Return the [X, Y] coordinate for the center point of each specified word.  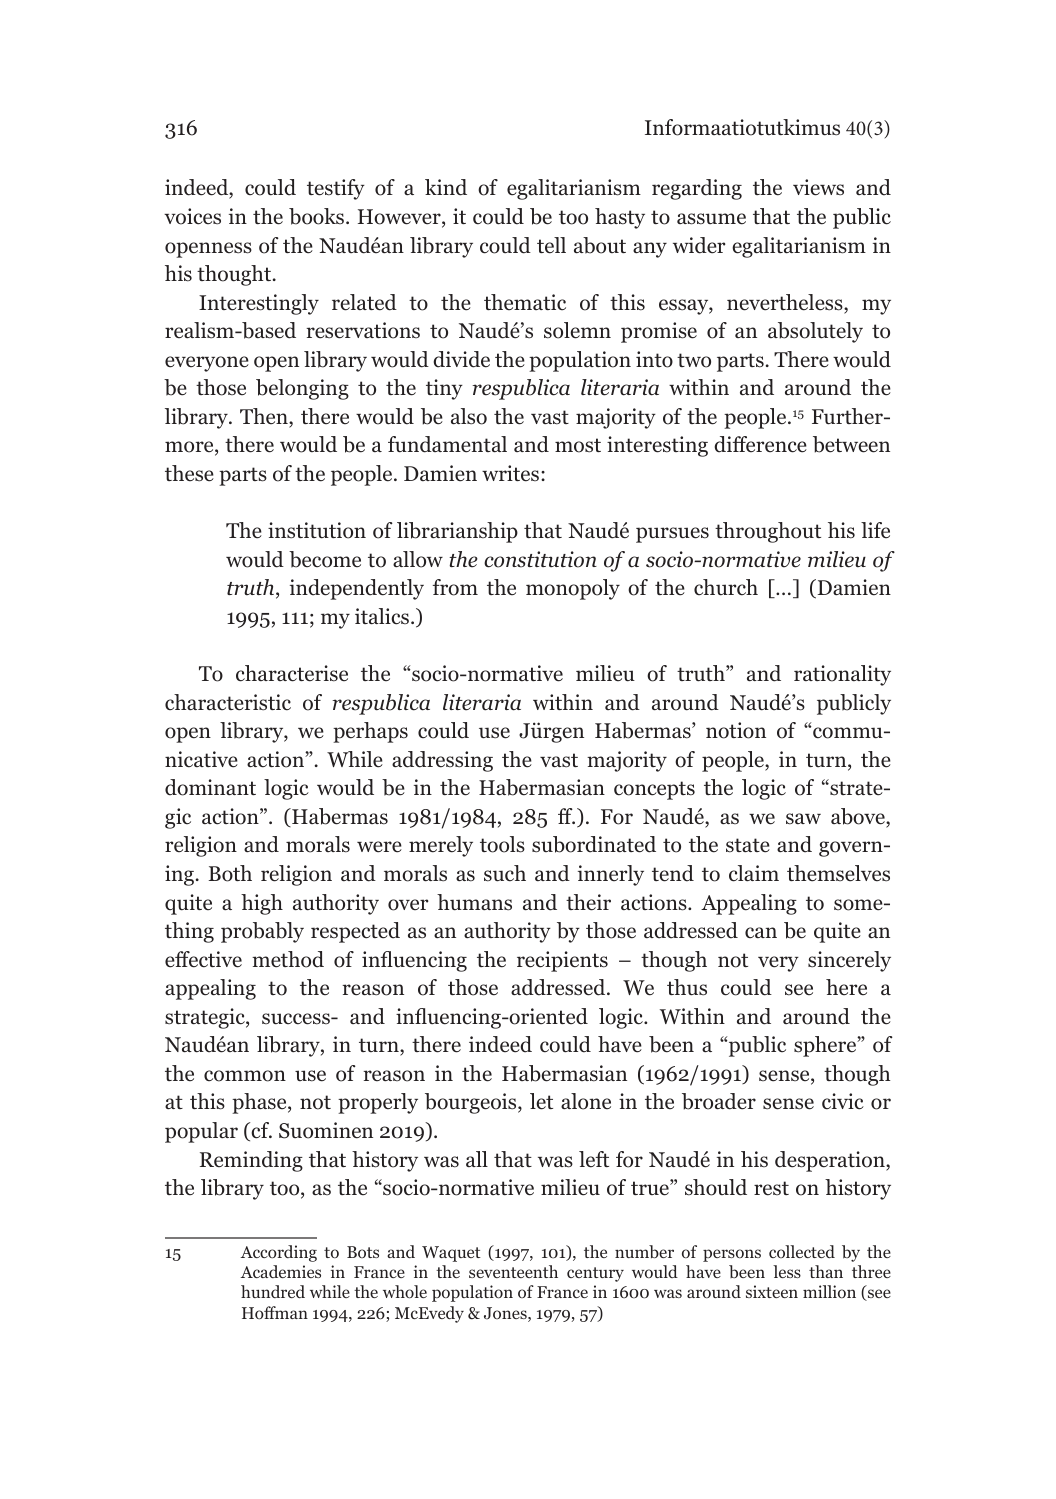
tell [551, 245]
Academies [281, 1271]
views [818, 187]
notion [736, 730]
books [318, 216]
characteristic [228, 702]
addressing [442, 761]
